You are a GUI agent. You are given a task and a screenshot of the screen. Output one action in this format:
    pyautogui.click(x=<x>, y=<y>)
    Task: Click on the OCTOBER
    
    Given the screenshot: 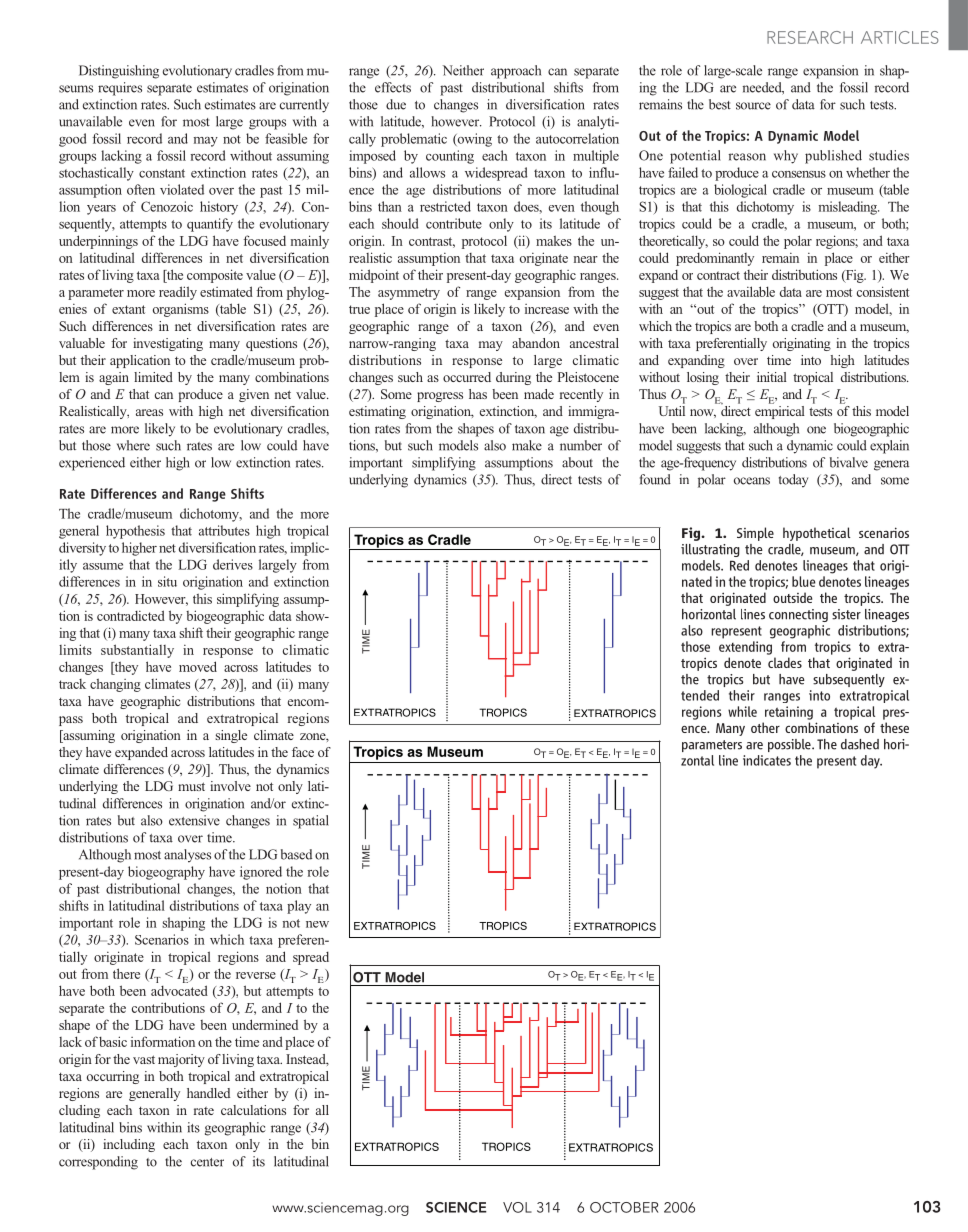 What is the action you would take?
    pyautogui.click(x=624, y=1207)
